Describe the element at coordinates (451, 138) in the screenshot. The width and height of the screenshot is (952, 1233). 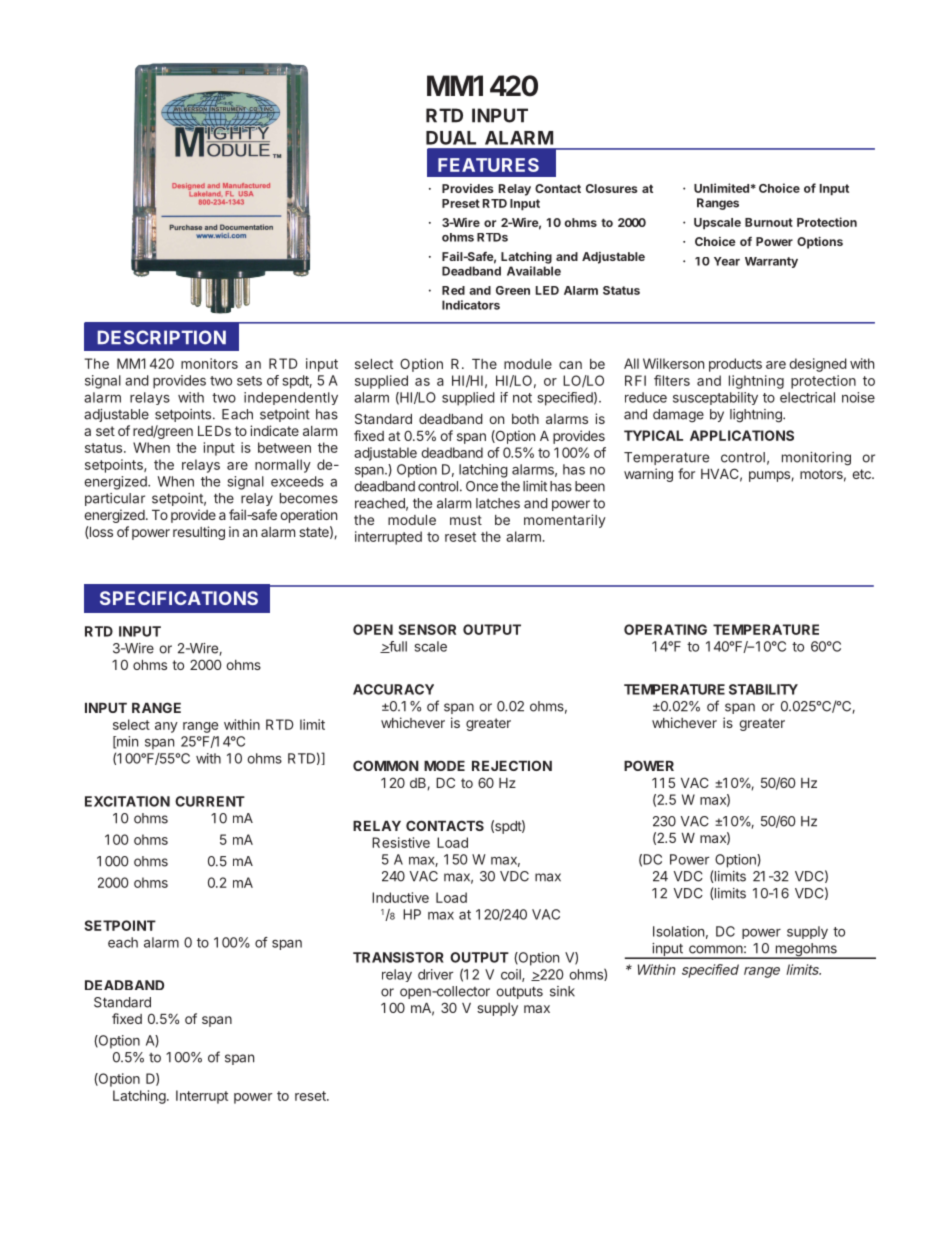
I see `DUAL` at that location.
